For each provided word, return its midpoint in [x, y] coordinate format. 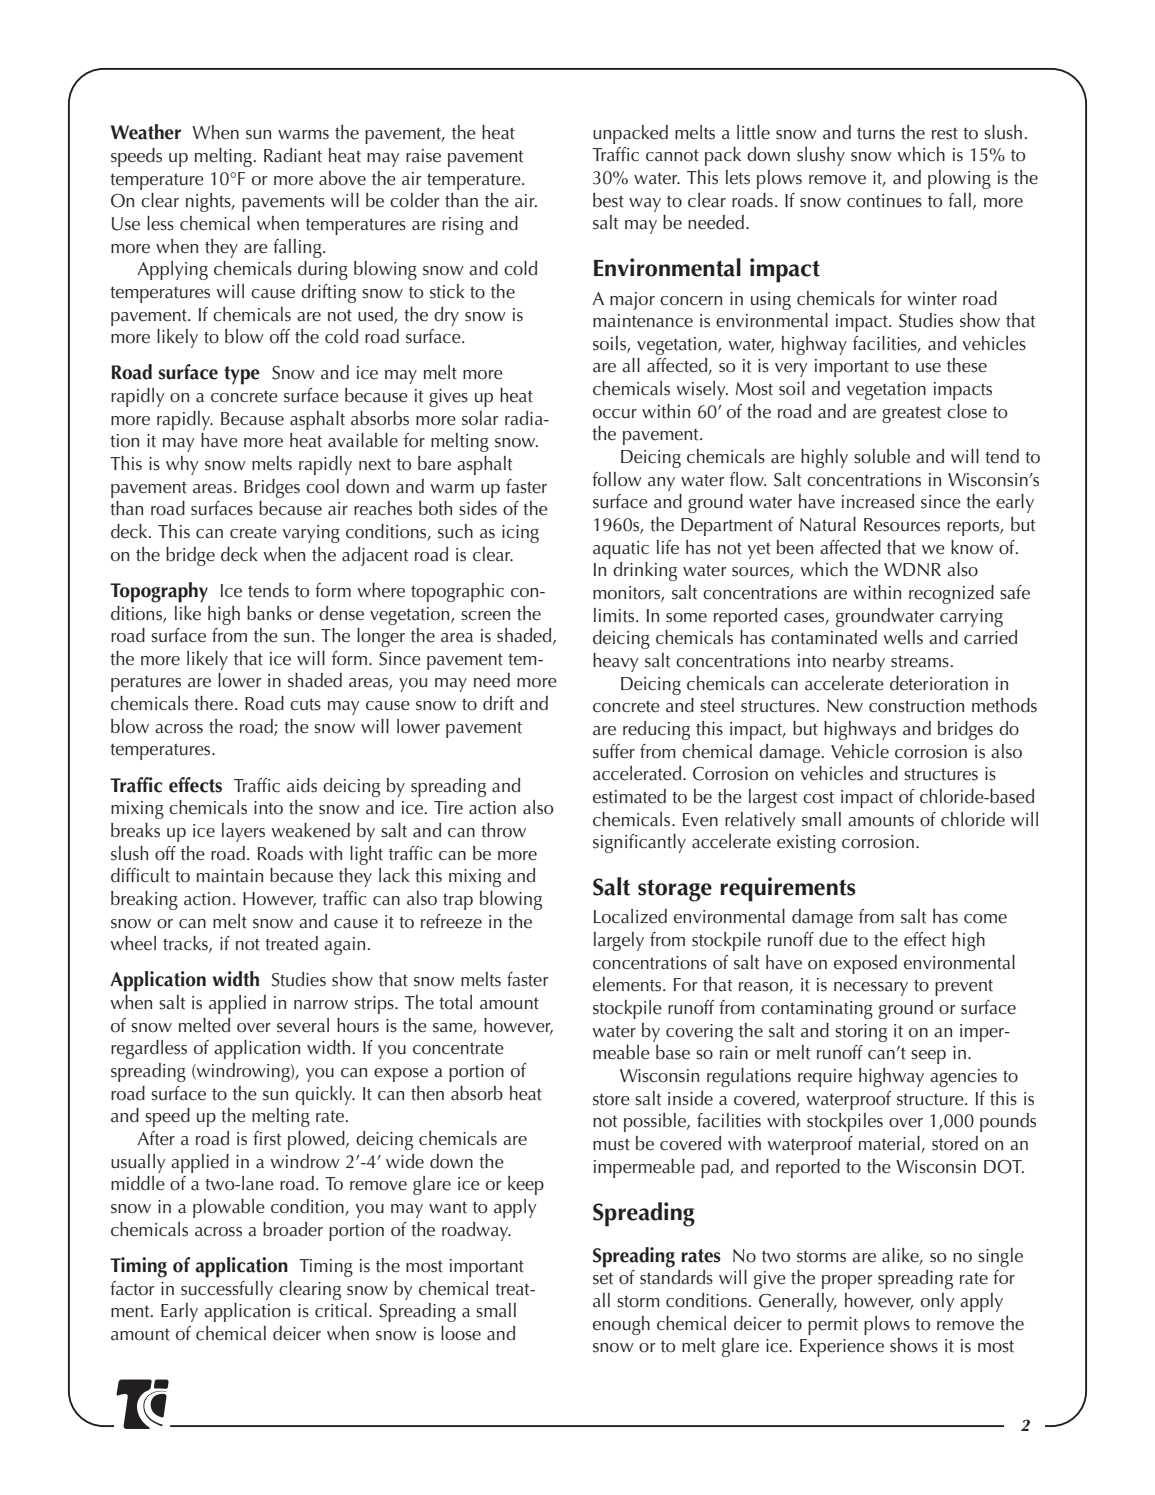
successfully [227, 1290]
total [455, 1002]
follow [617, 479]
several [303, 1025]
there [215, 703]
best [608, 200]
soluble [882, 456]
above [342, 178]
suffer [614, 751]
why [182, 465]
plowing [959, 179]
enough [621, 1325]
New [845, 706]
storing [861, 1033]
